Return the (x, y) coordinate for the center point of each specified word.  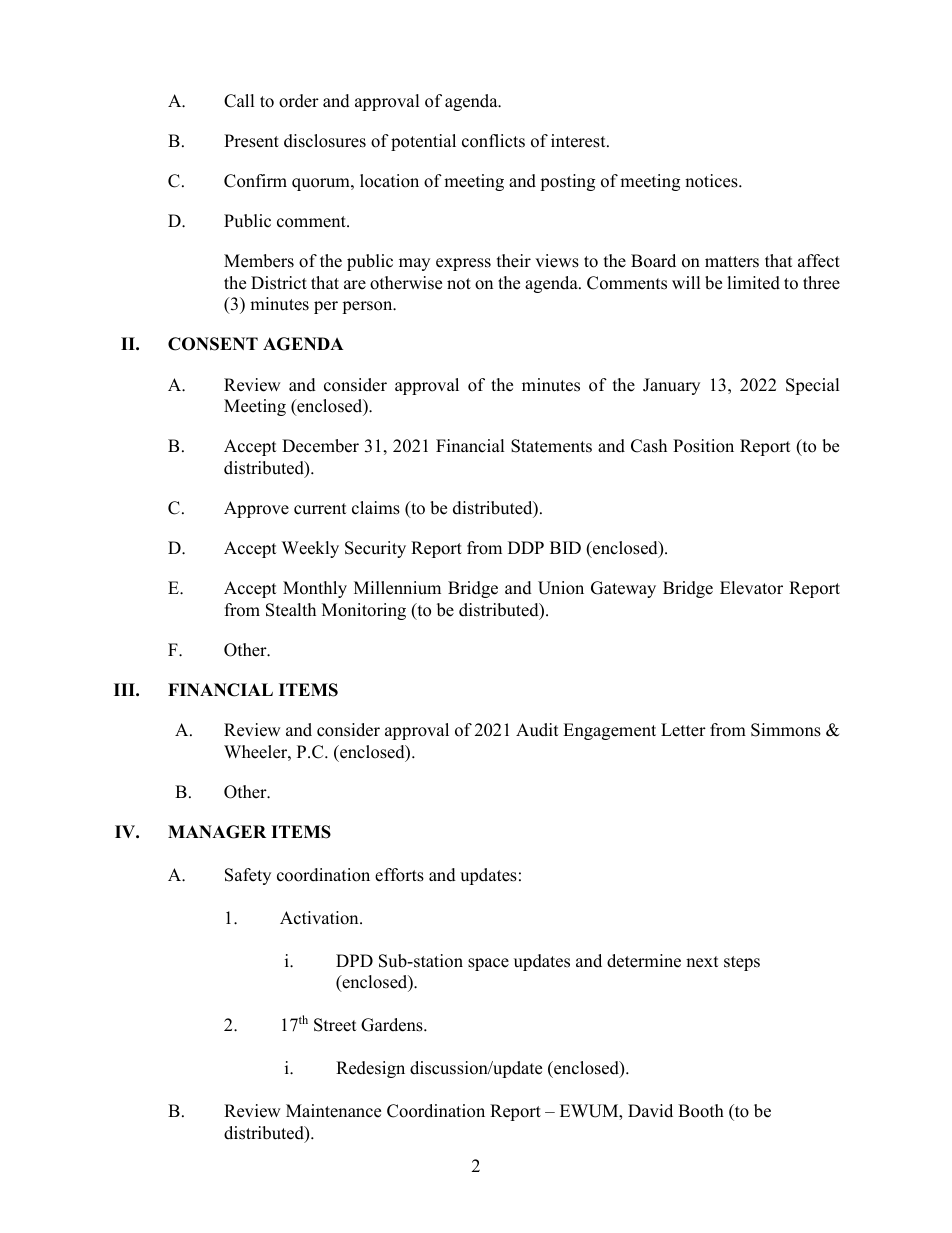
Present (251, 141)
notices (712, 181)
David (650, 1111)
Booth (701, 1111)
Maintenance (333, 1111)
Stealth (291, 610)
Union (561, 588)
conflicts (493, 141)
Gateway (623, 589)
